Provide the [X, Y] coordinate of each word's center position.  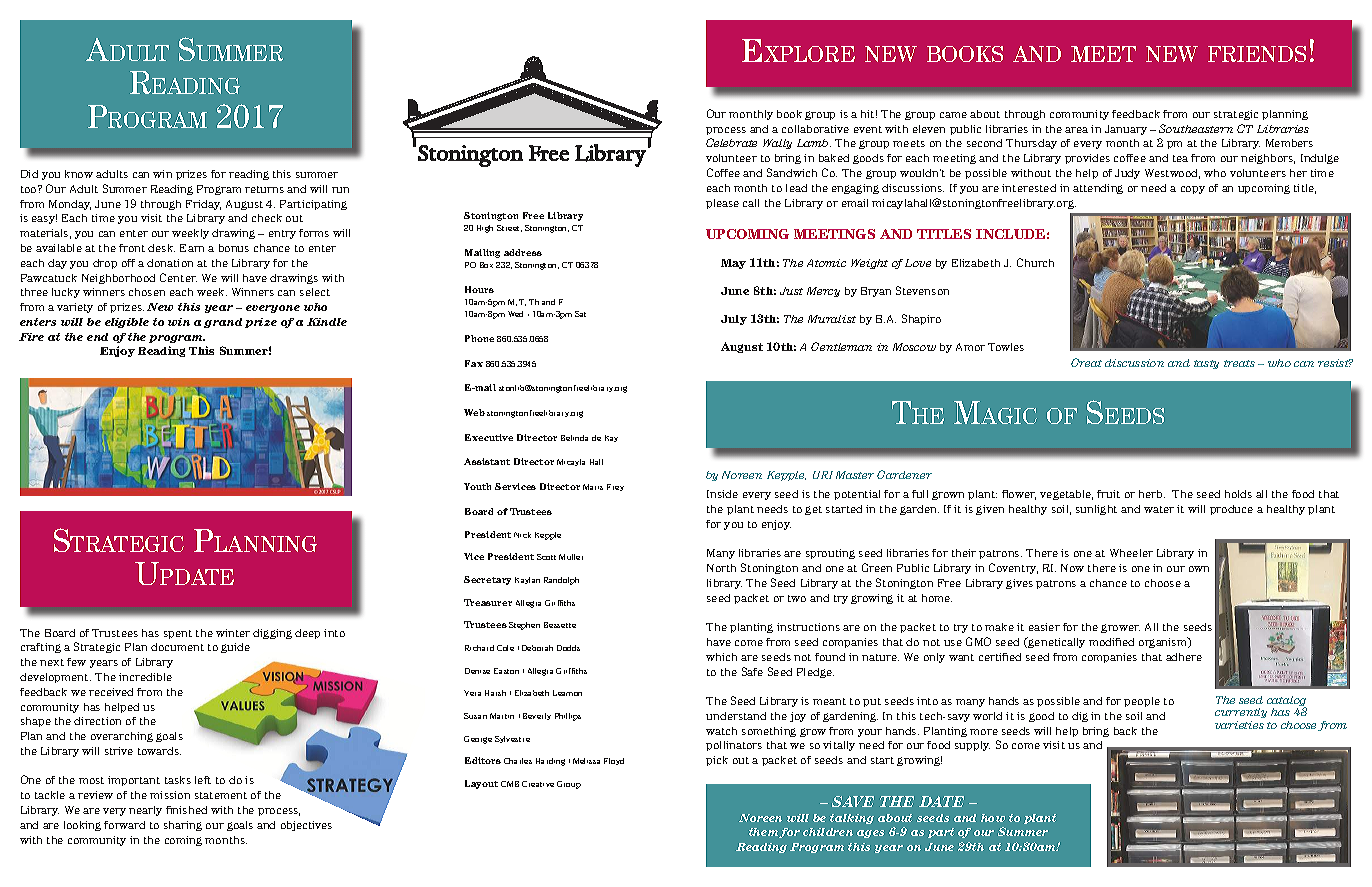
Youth [477, 486]
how [993, 818]
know [79, 174]
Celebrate [731, 142]
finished [186, 810]
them [764, 833]
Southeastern [1196, 128]
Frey [615, 487]
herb [1152, 494]
